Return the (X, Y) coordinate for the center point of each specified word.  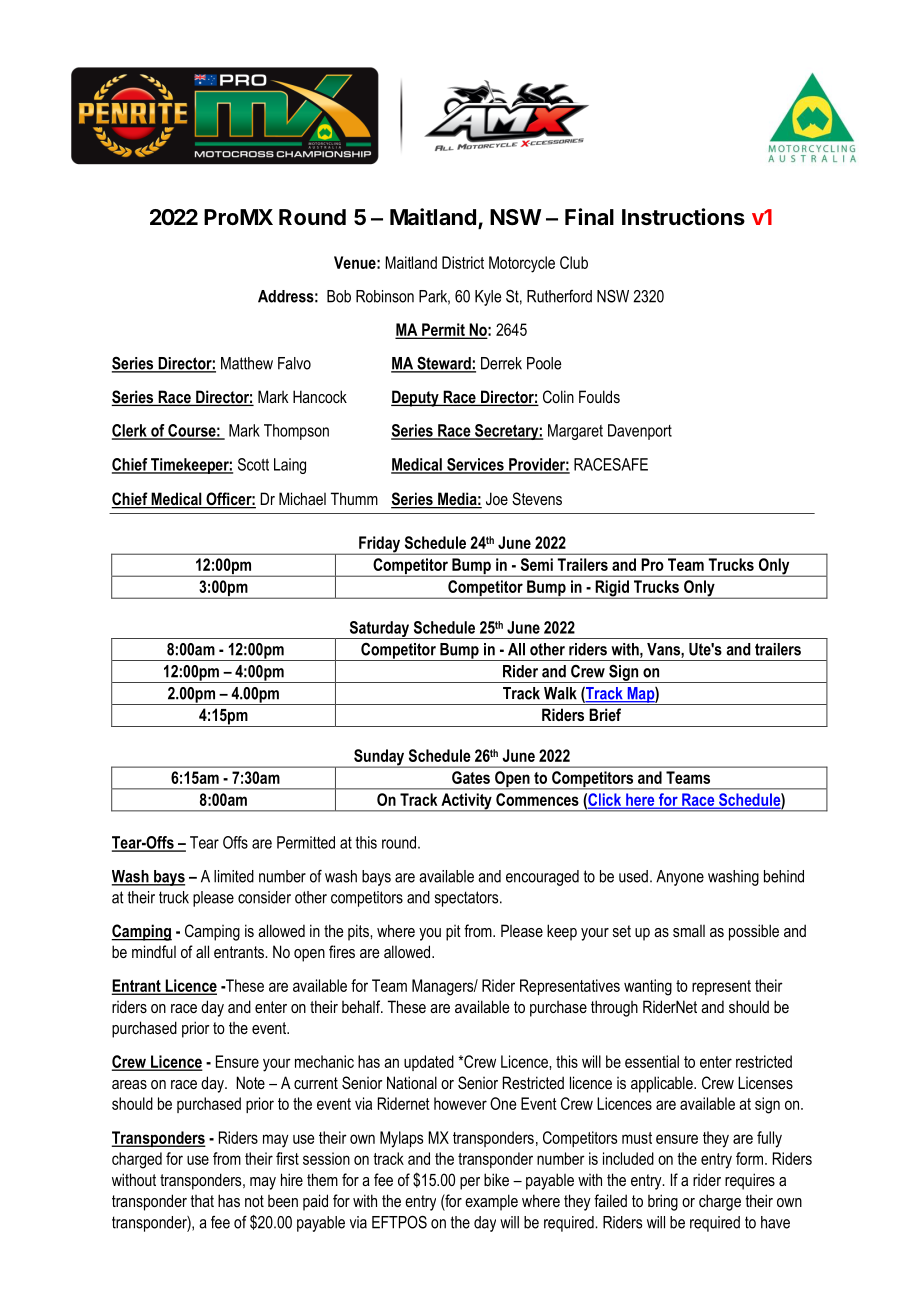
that (202, 1201)
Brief (605, 714)
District (463, 262)
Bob (339, 296)
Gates (471, 777)
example (491, 1202)
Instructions (683, 217)
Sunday (379, 758)
